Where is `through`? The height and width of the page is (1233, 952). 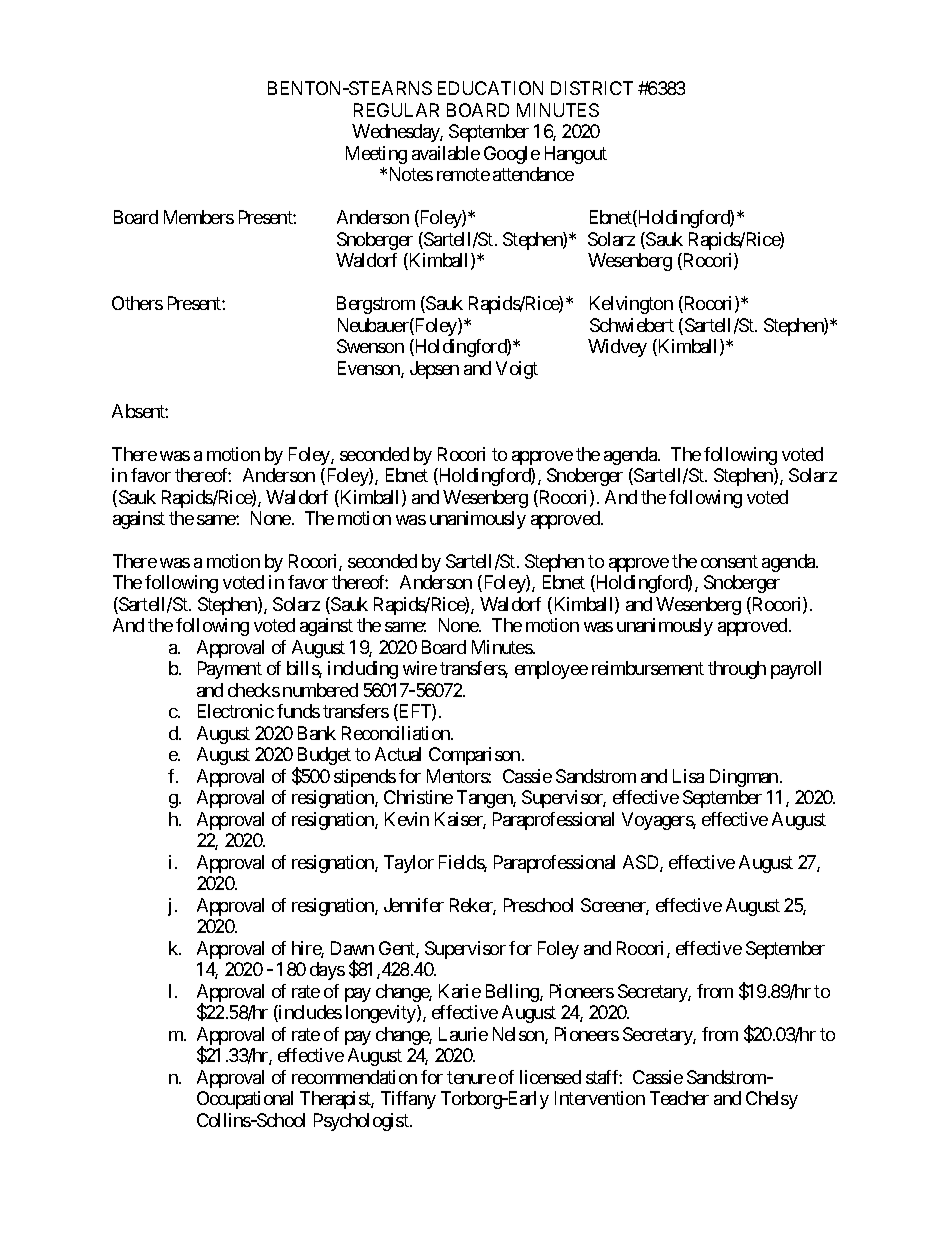 through is located at coordinates (737, 670).
